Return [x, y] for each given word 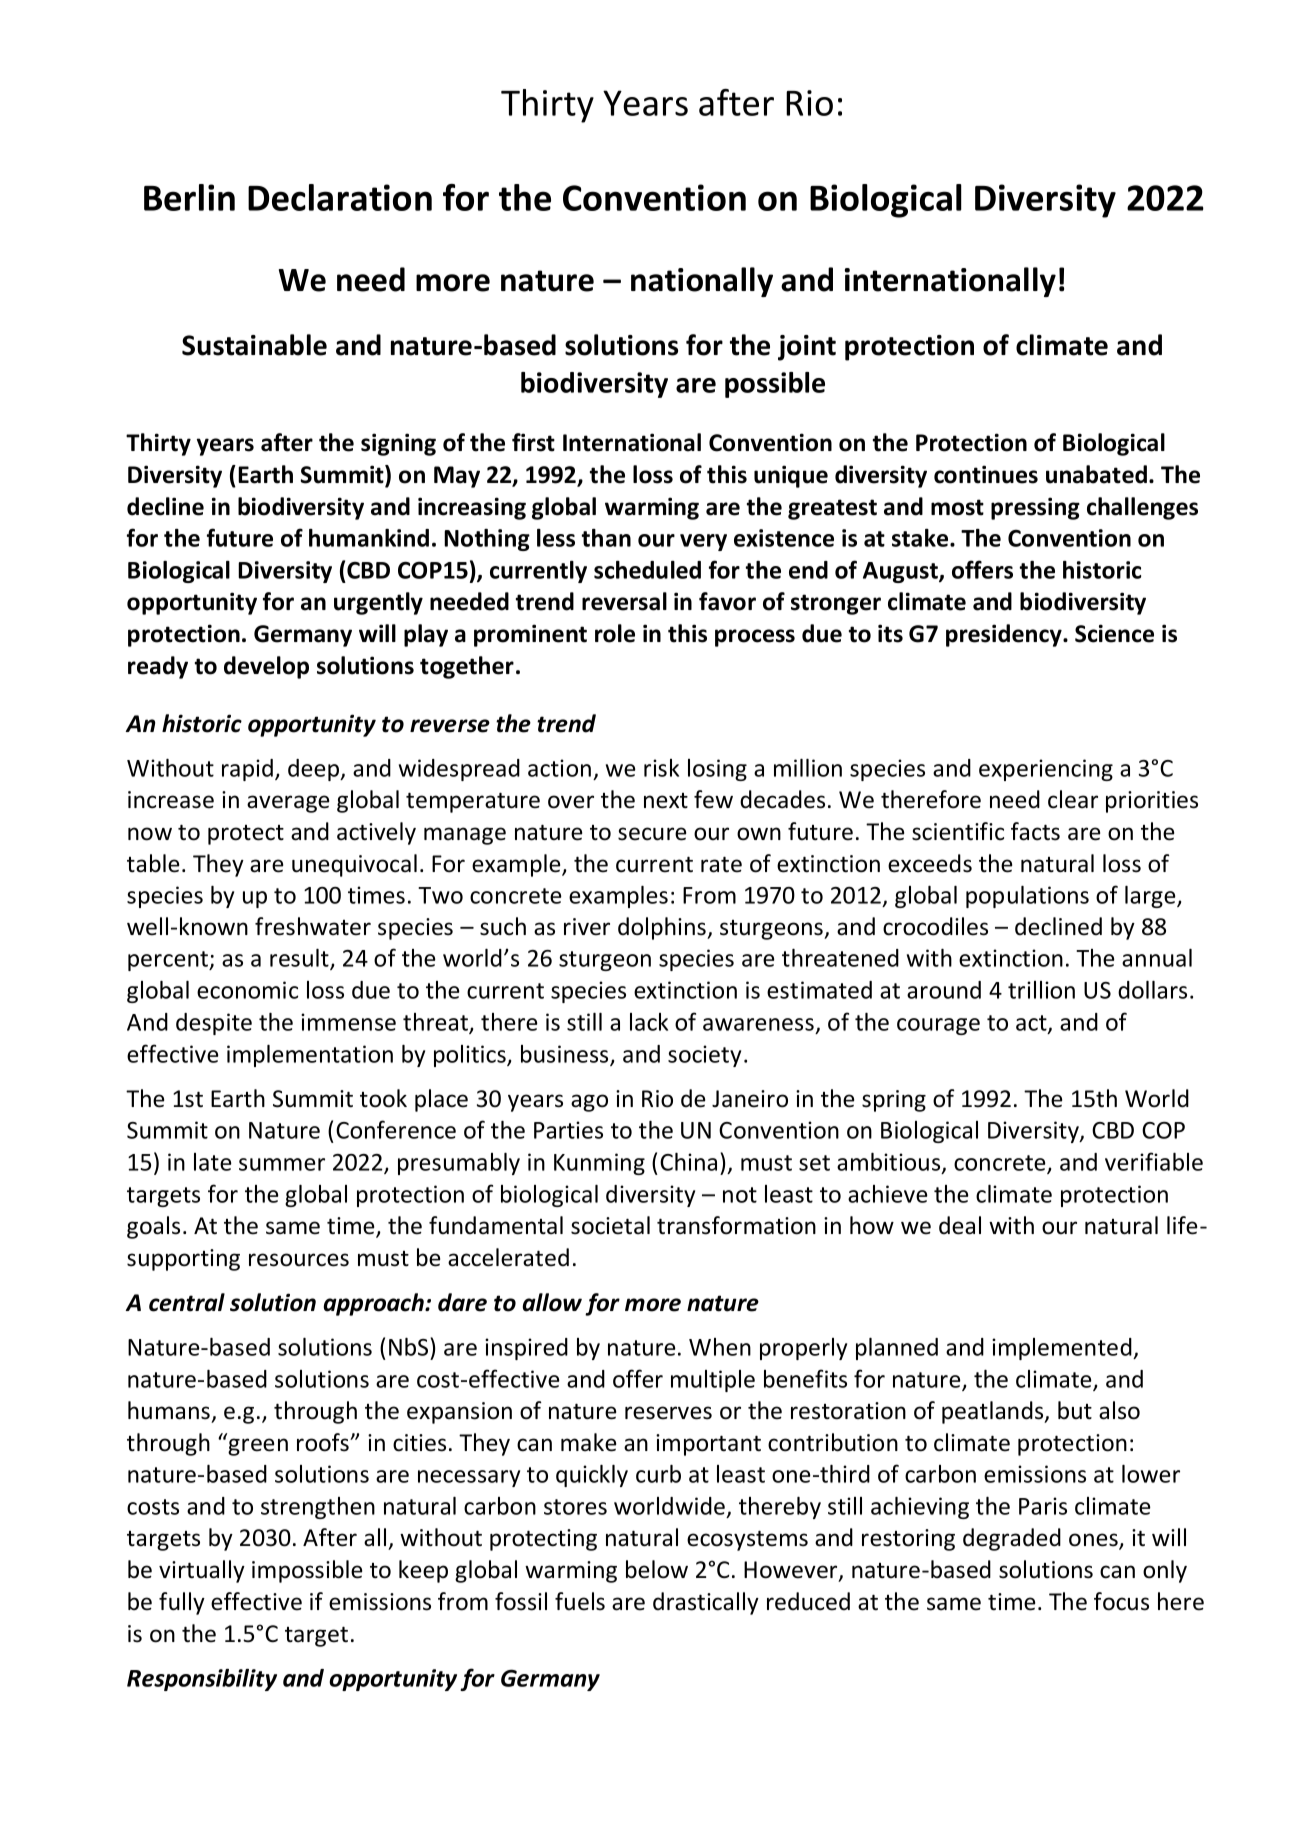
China [688, 1162]
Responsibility [202, 1680]
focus [1121, 1601]
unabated [1096, 474]
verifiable [1154, 1161]
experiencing [1046, 770]
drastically [706, 1603]
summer [282, 1164]
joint [807, 348]
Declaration [340, 197]
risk [661, 768]
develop [266, 667]
